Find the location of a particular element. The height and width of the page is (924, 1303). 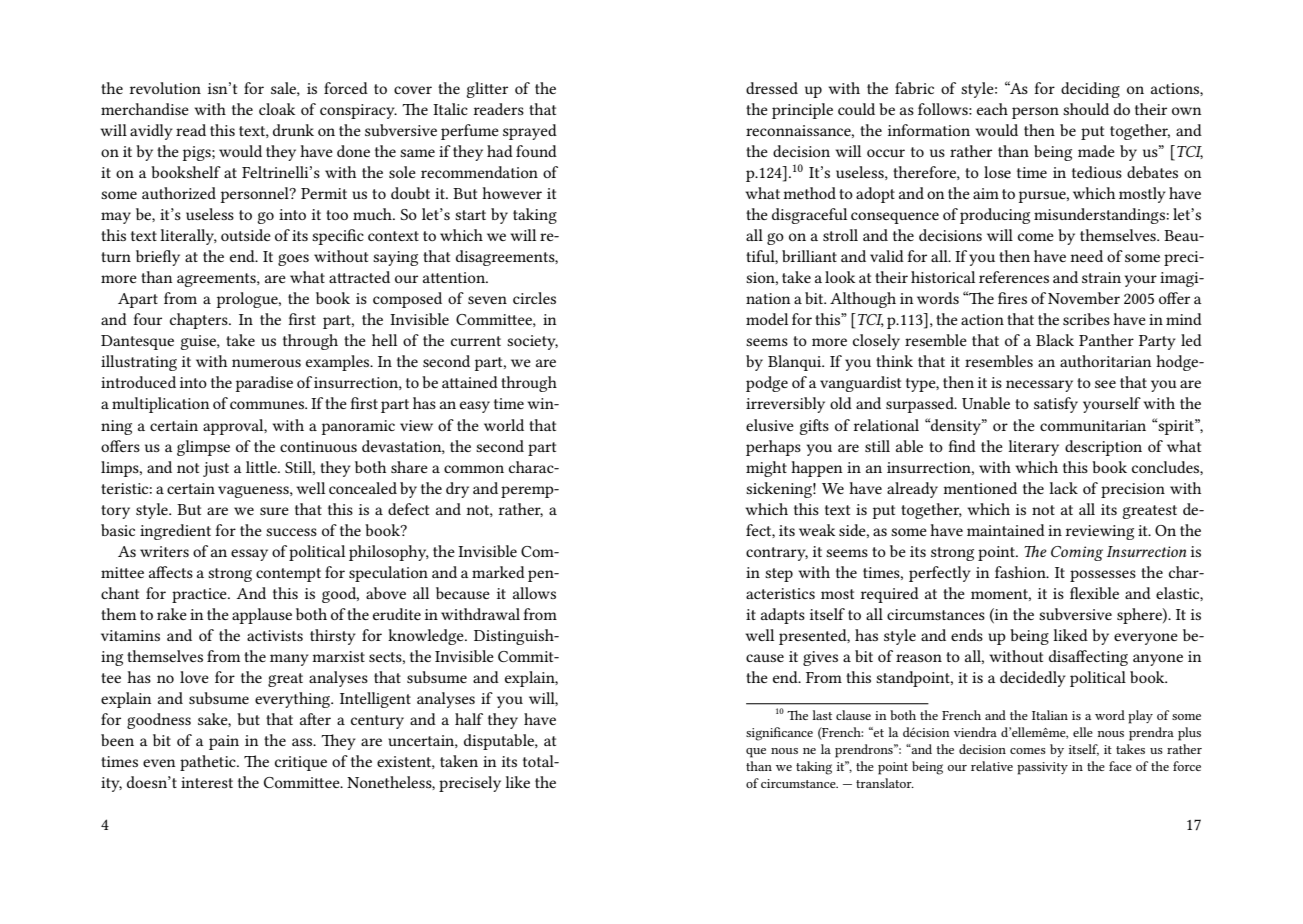

need is located at coordinates (1086, 256).
